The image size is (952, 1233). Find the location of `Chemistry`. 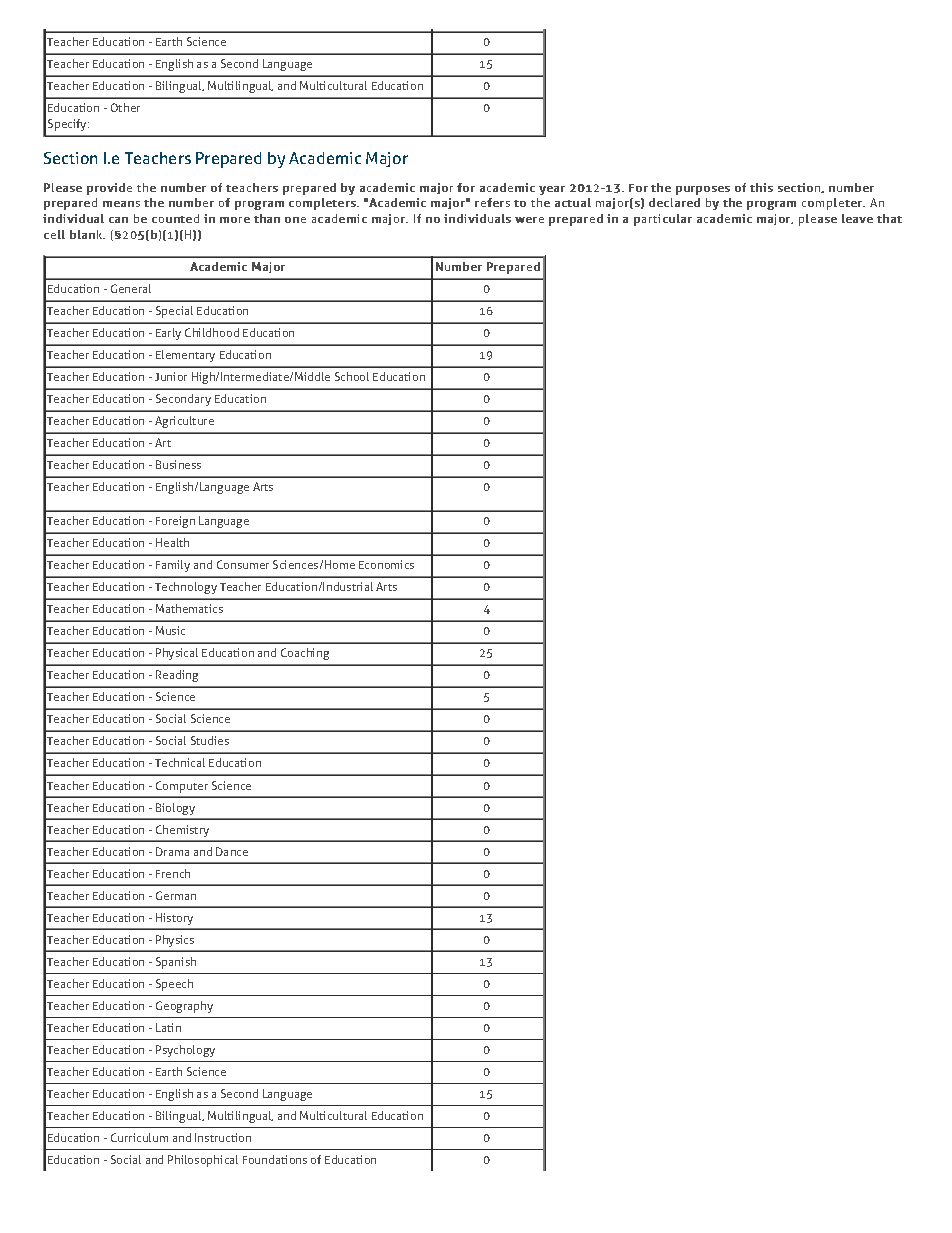

Chemistry is located at coordinates (182, 831).
